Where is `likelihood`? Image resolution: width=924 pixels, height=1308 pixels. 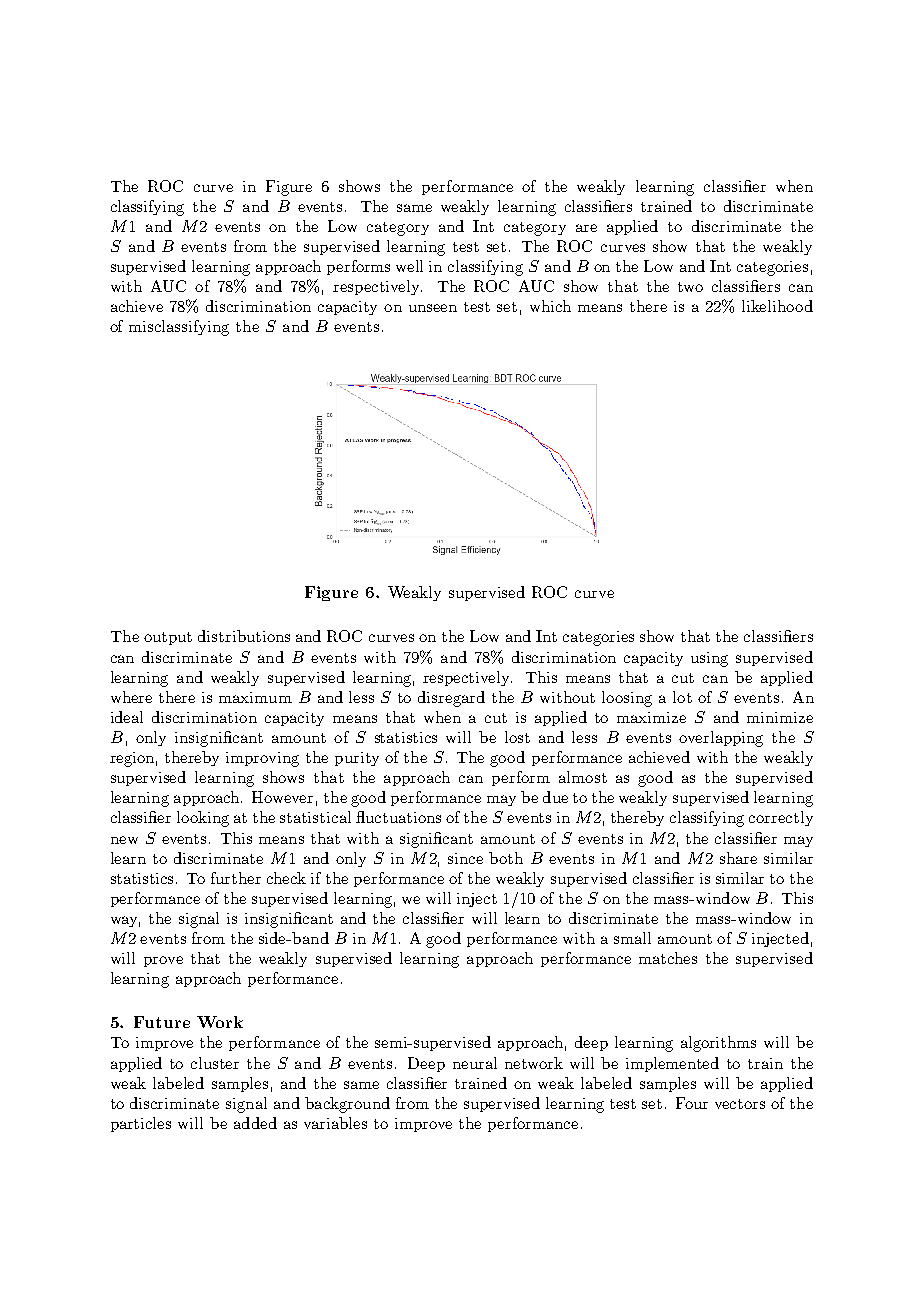 likelihood is located at coordinates (777, 306).
